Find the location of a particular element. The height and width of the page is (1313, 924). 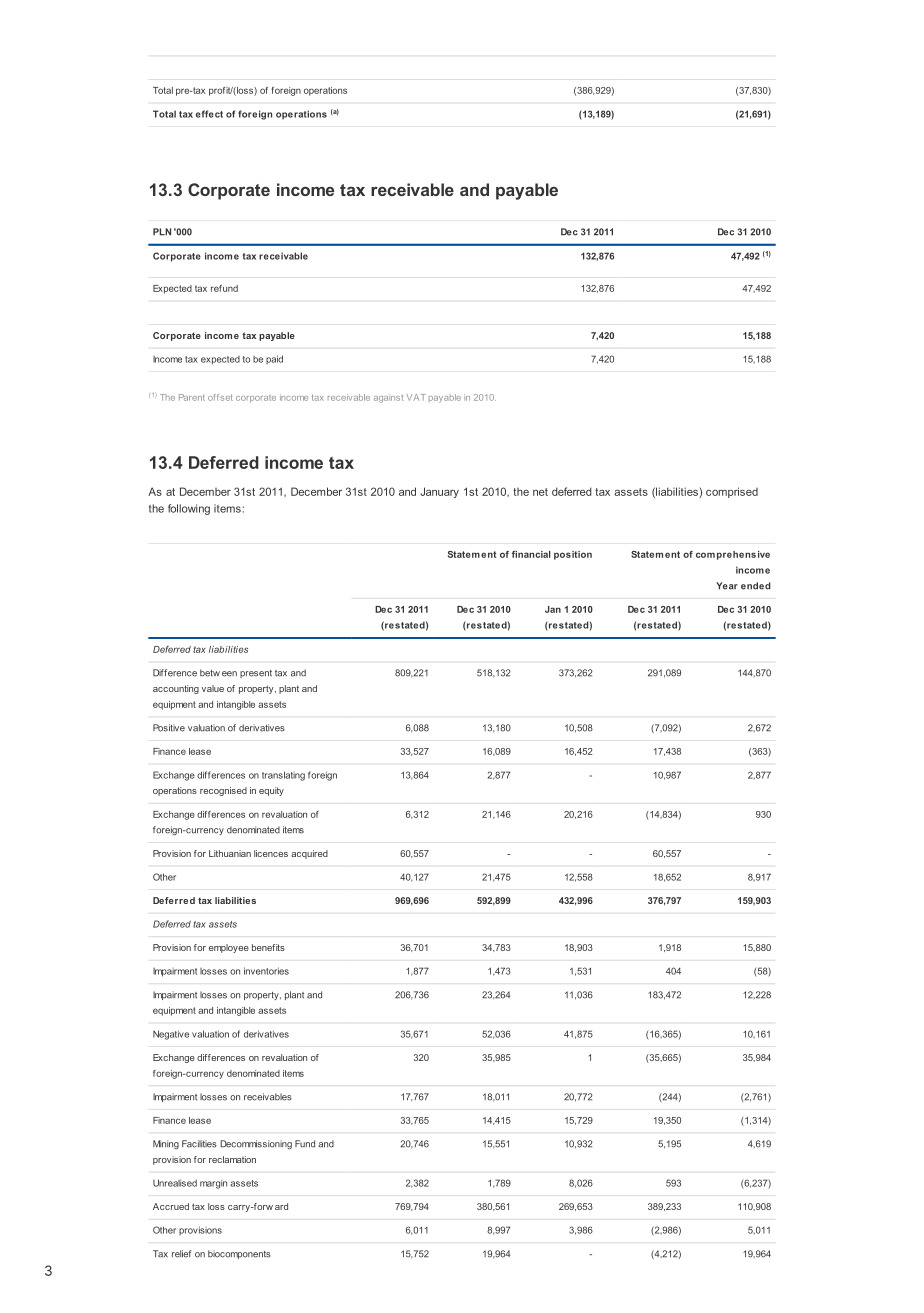

een is located at coordinates (229, 674).
